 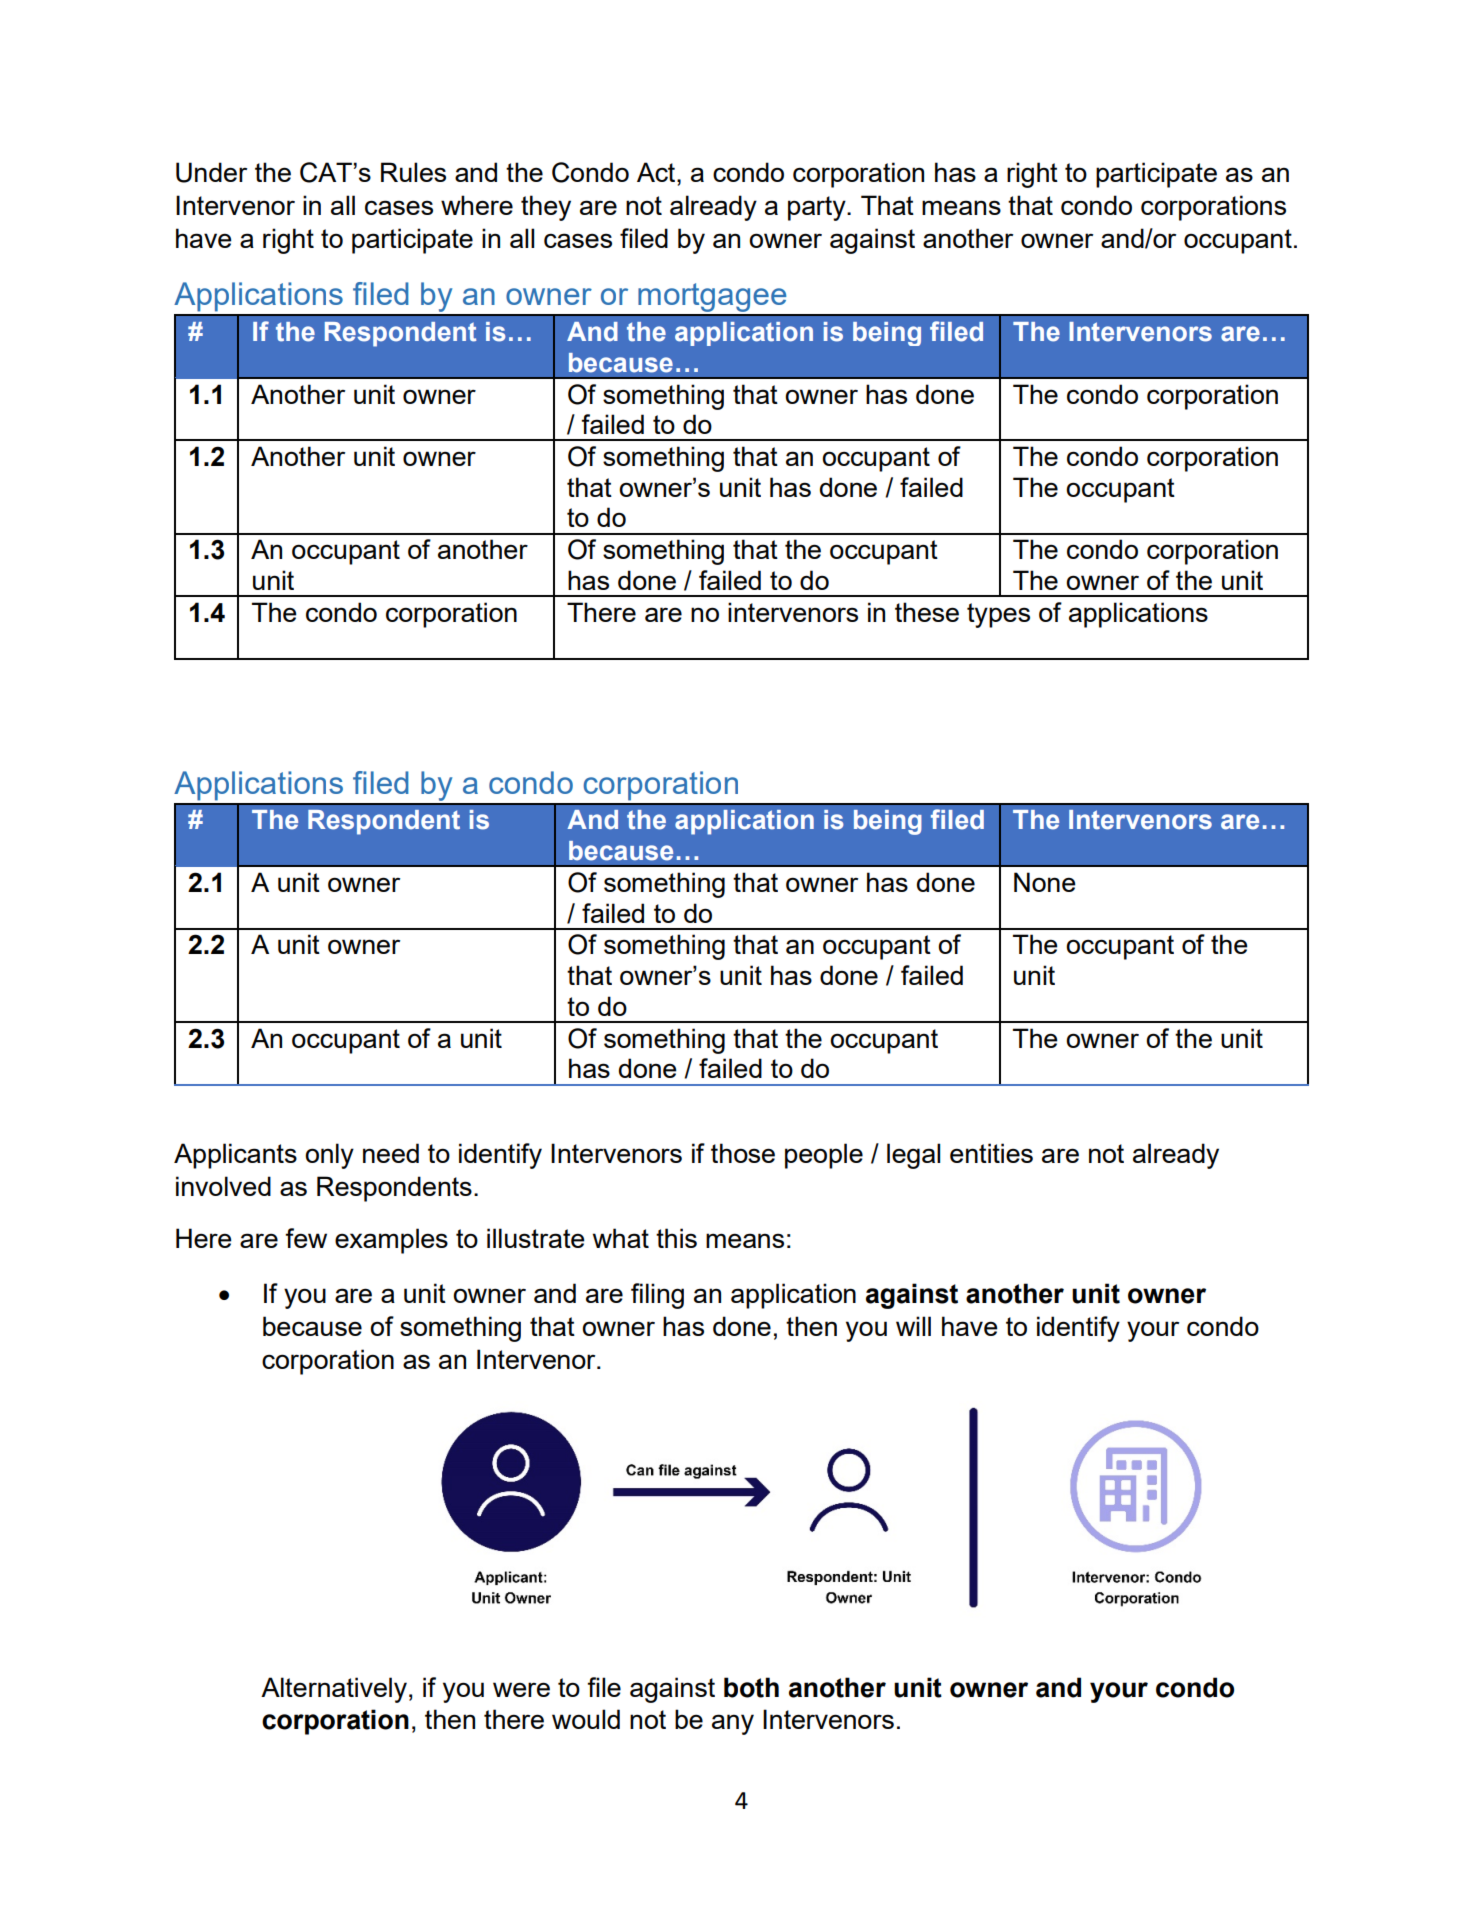 I want to click on those, so click(x=743, y=1153).
